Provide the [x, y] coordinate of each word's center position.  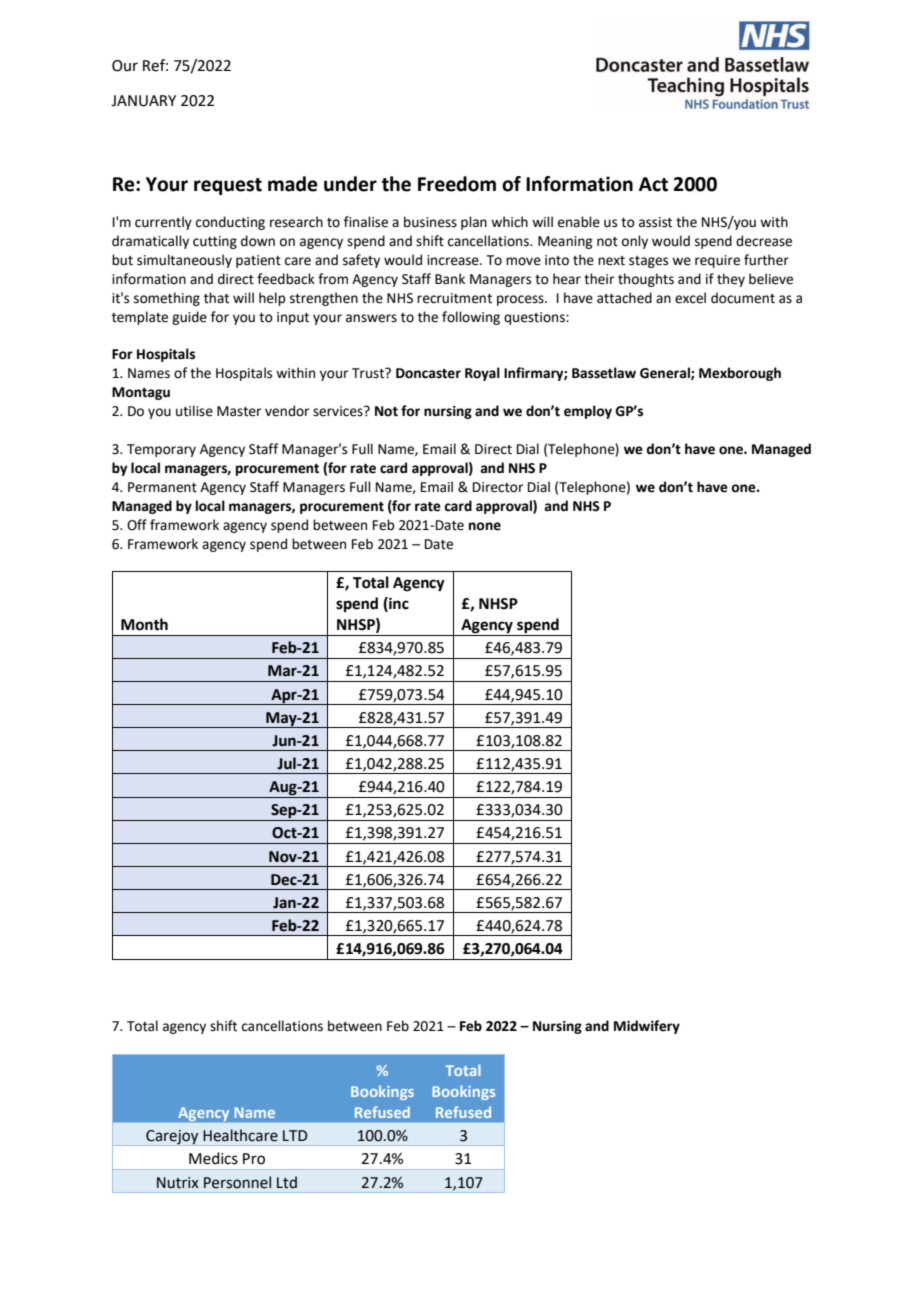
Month [144, 624]
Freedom [457, 184]
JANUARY [143, 101]
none [485, 526]
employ [588, 412]
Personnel [237, 1182]
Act [653, 184]
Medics [213, 1158]
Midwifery [647, 1027]
